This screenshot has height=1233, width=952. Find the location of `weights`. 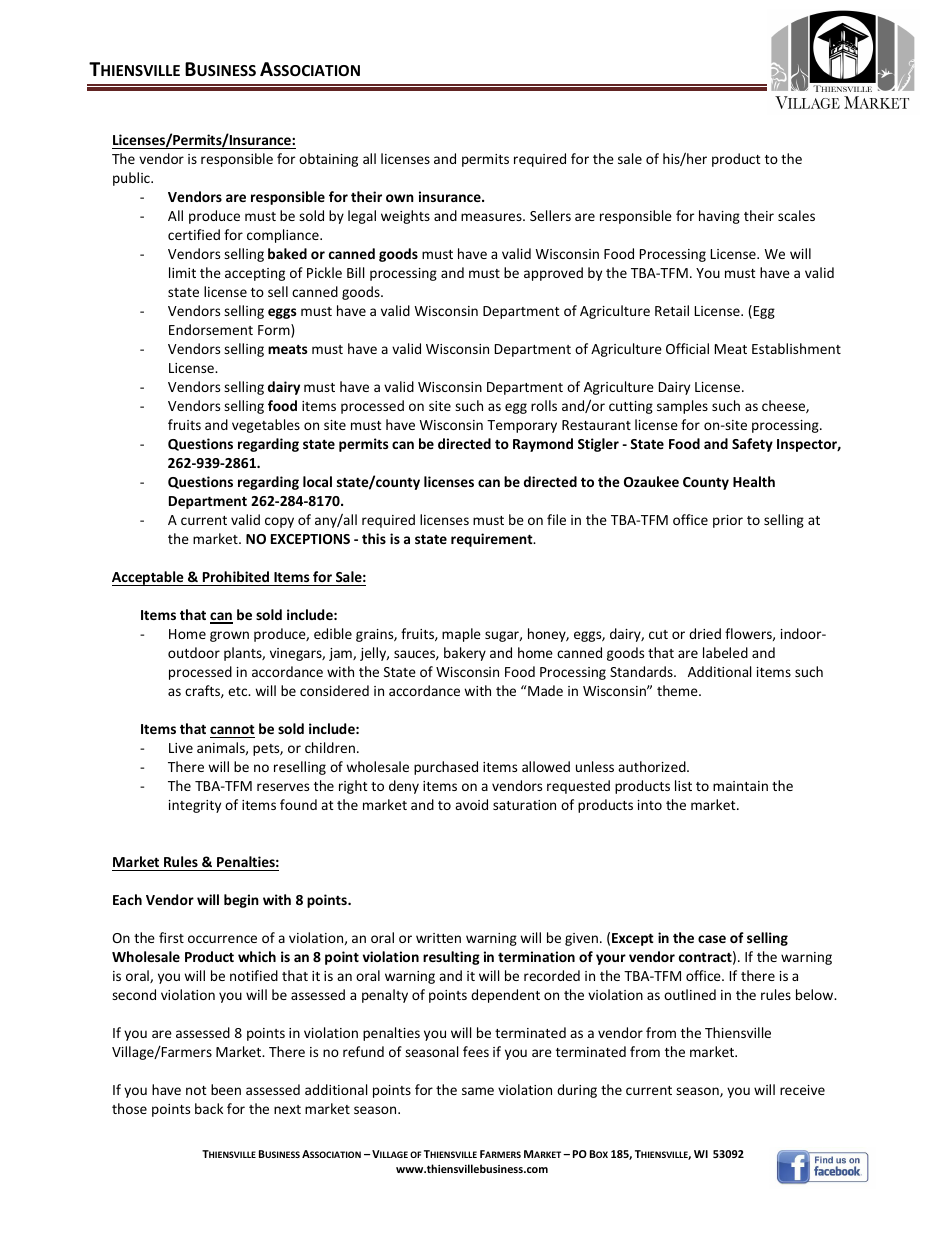

weights is located at coordinates (405, 217).
